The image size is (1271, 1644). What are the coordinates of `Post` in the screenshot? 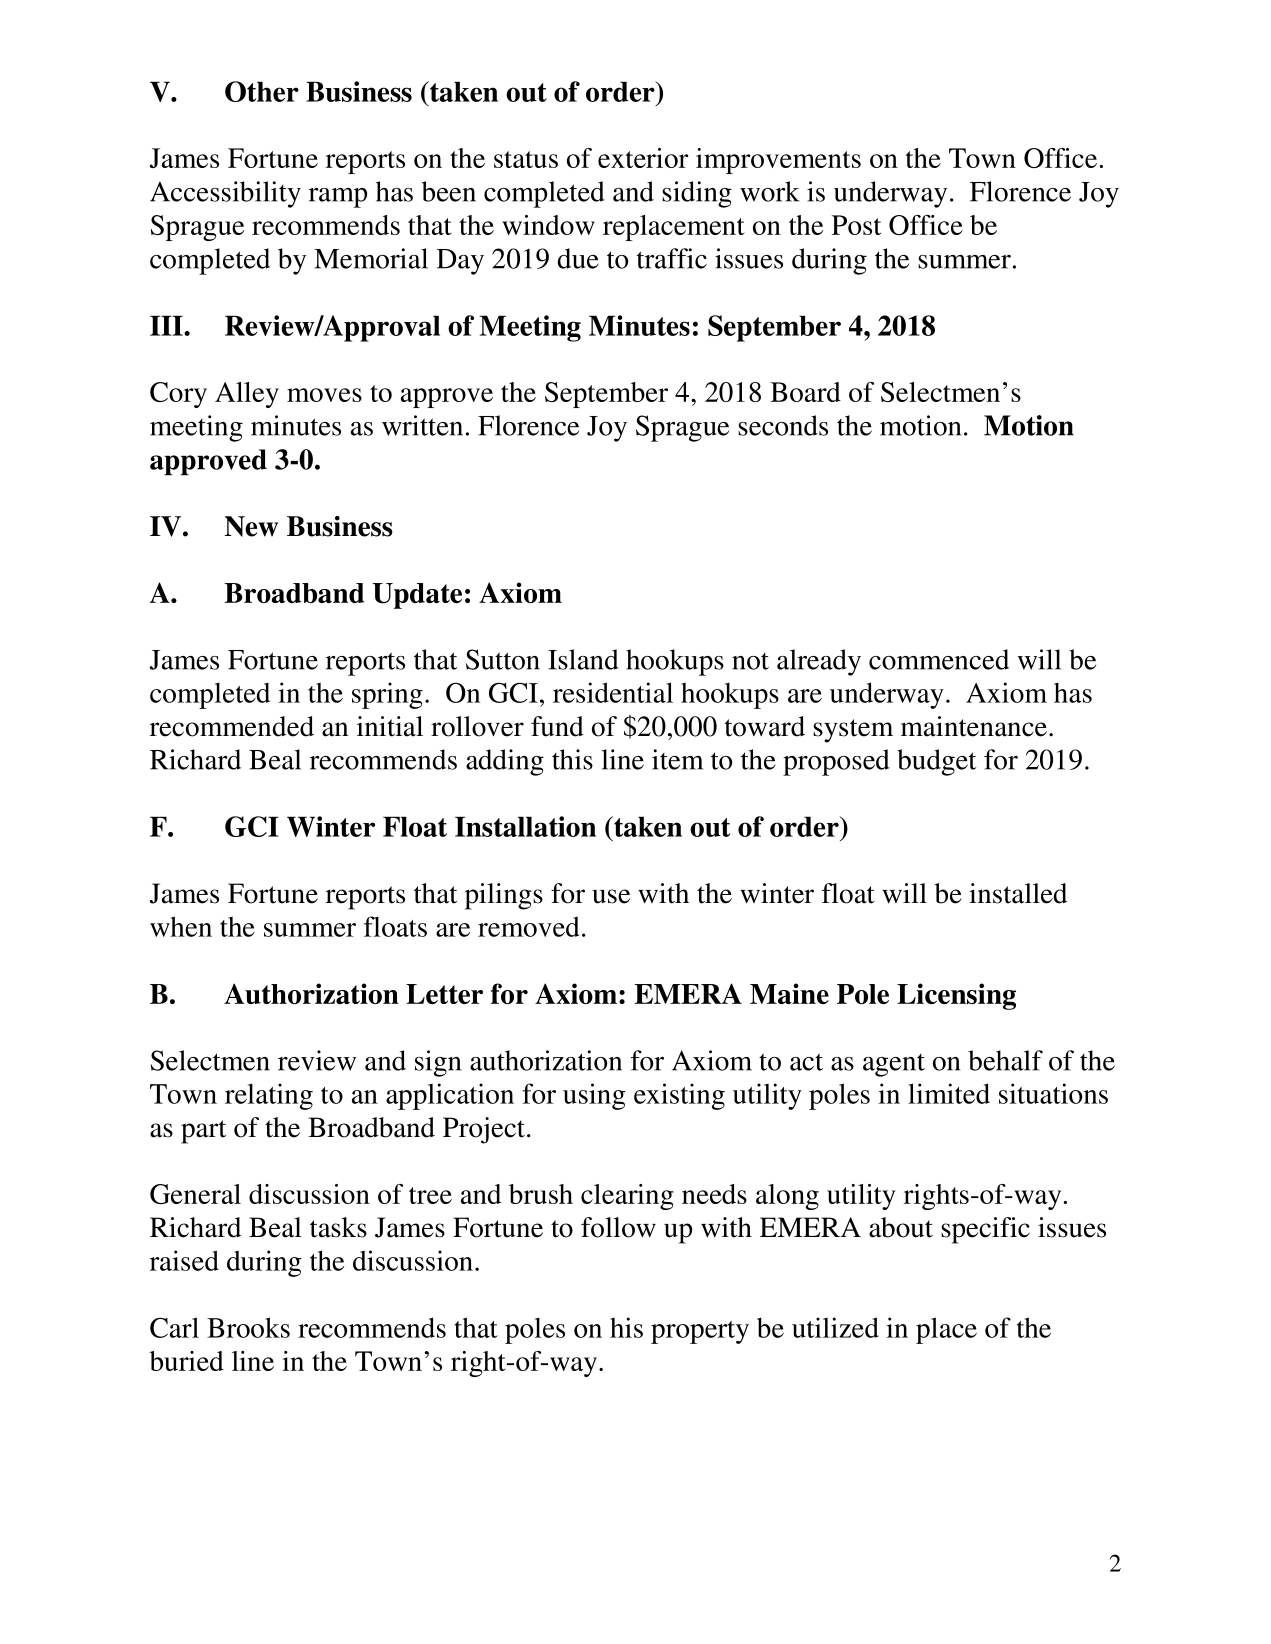 It's located at (856, 225).
